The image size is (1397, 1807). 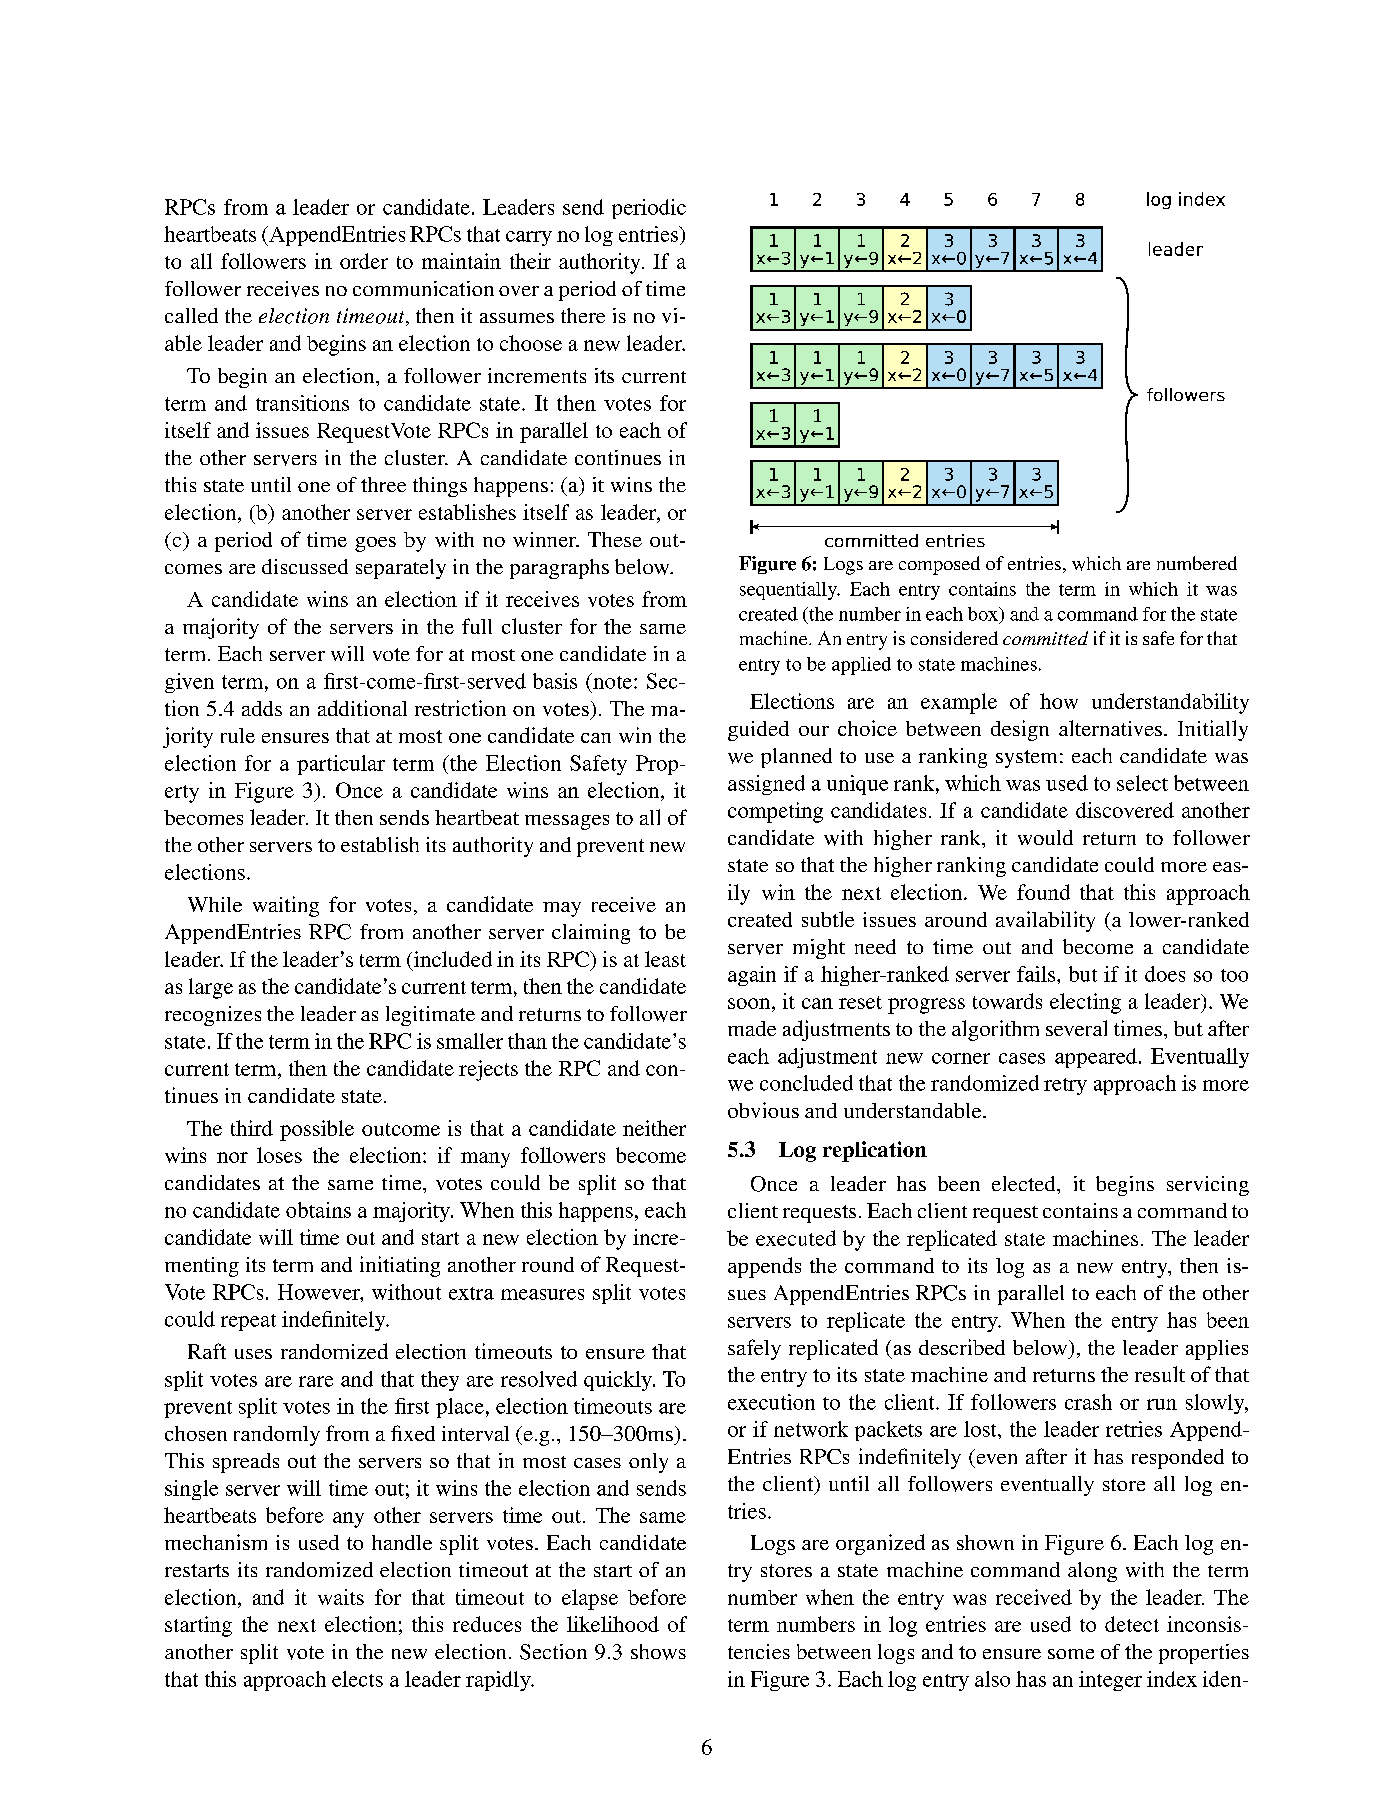 I want to click on waits, so click(x=341, y=1597).
